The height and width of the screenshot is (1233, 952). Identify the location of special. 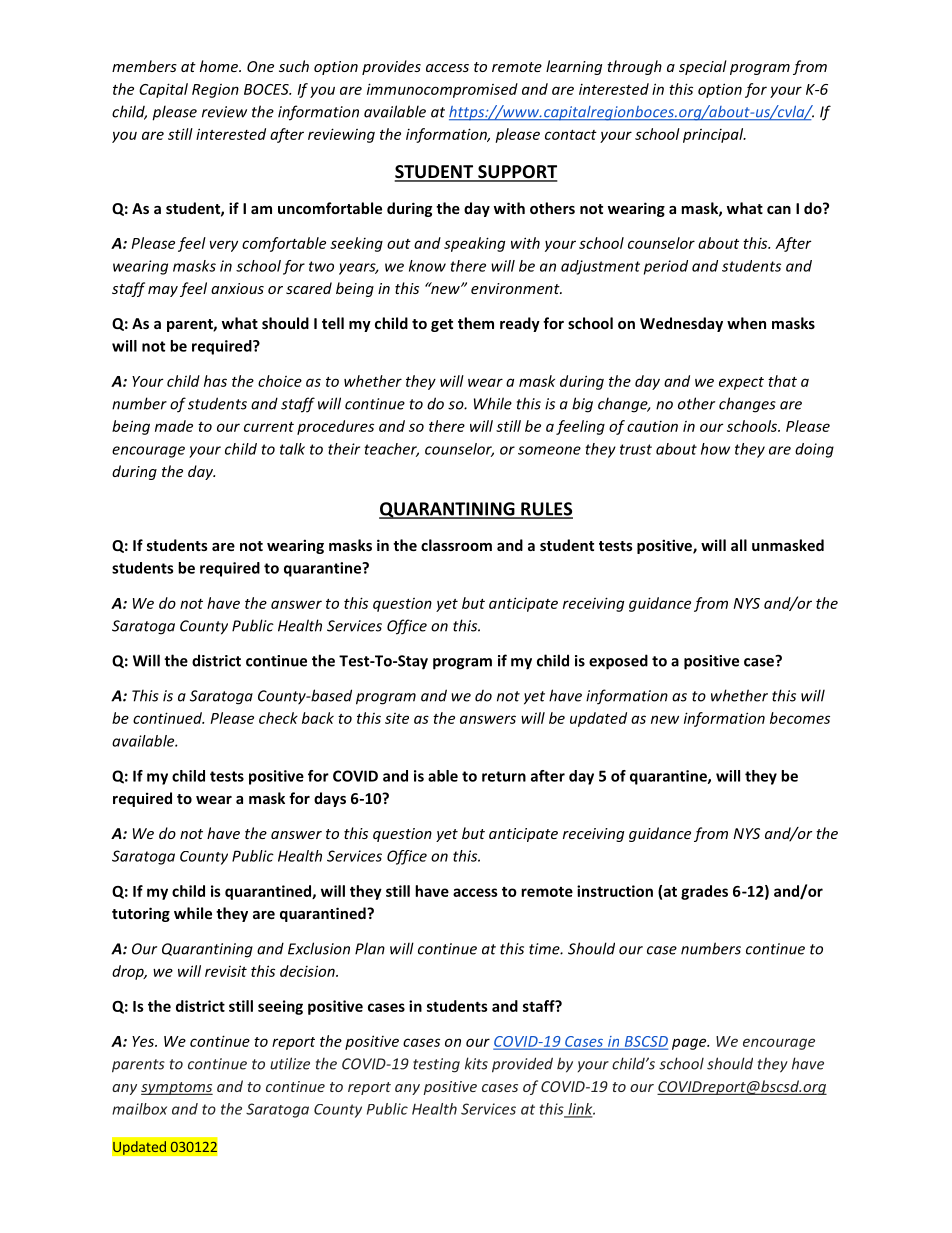
(703, 67).
